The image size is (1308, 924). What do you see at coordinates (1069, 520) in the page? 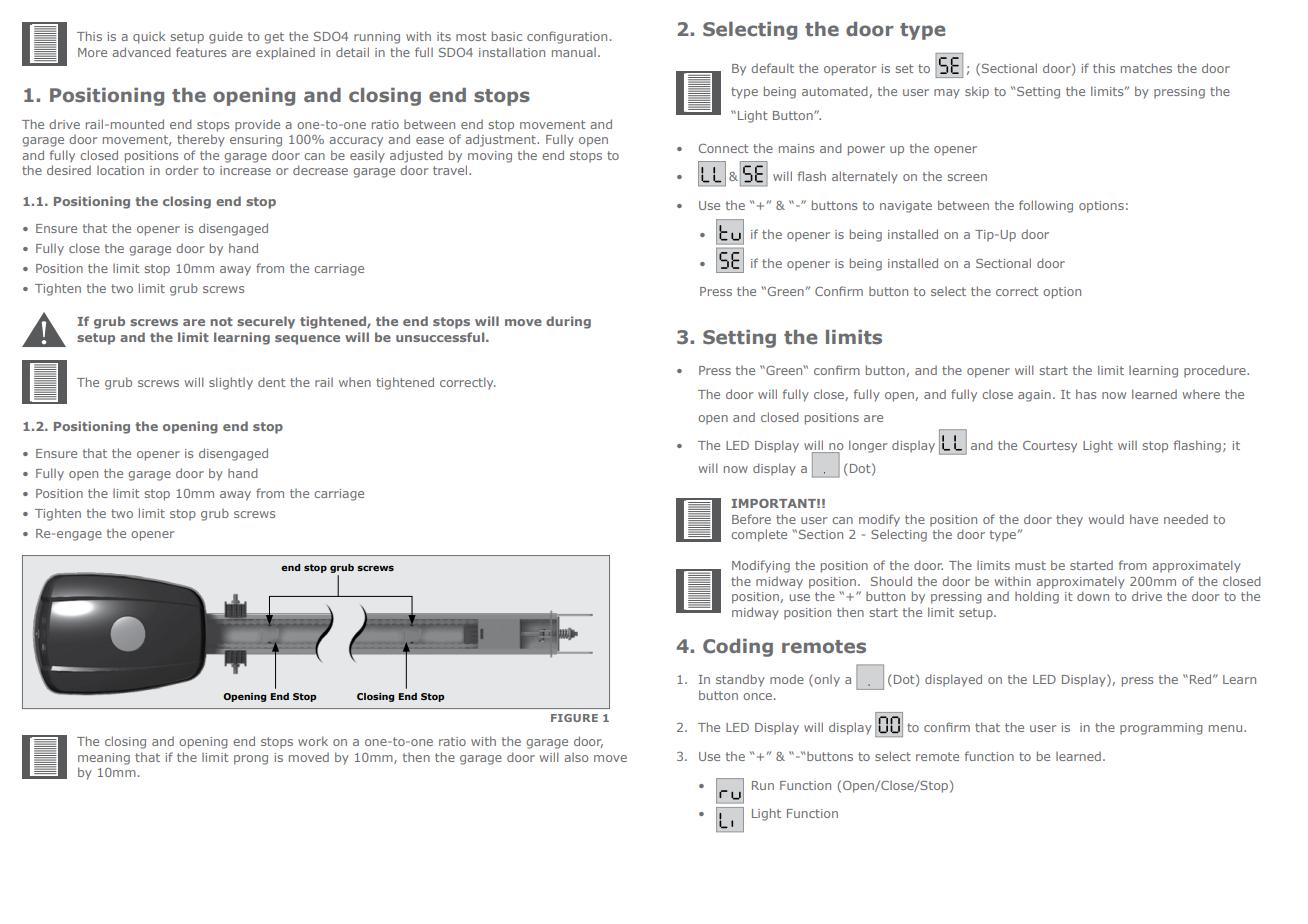
I see `they` at bounding box center [1069, 520].
